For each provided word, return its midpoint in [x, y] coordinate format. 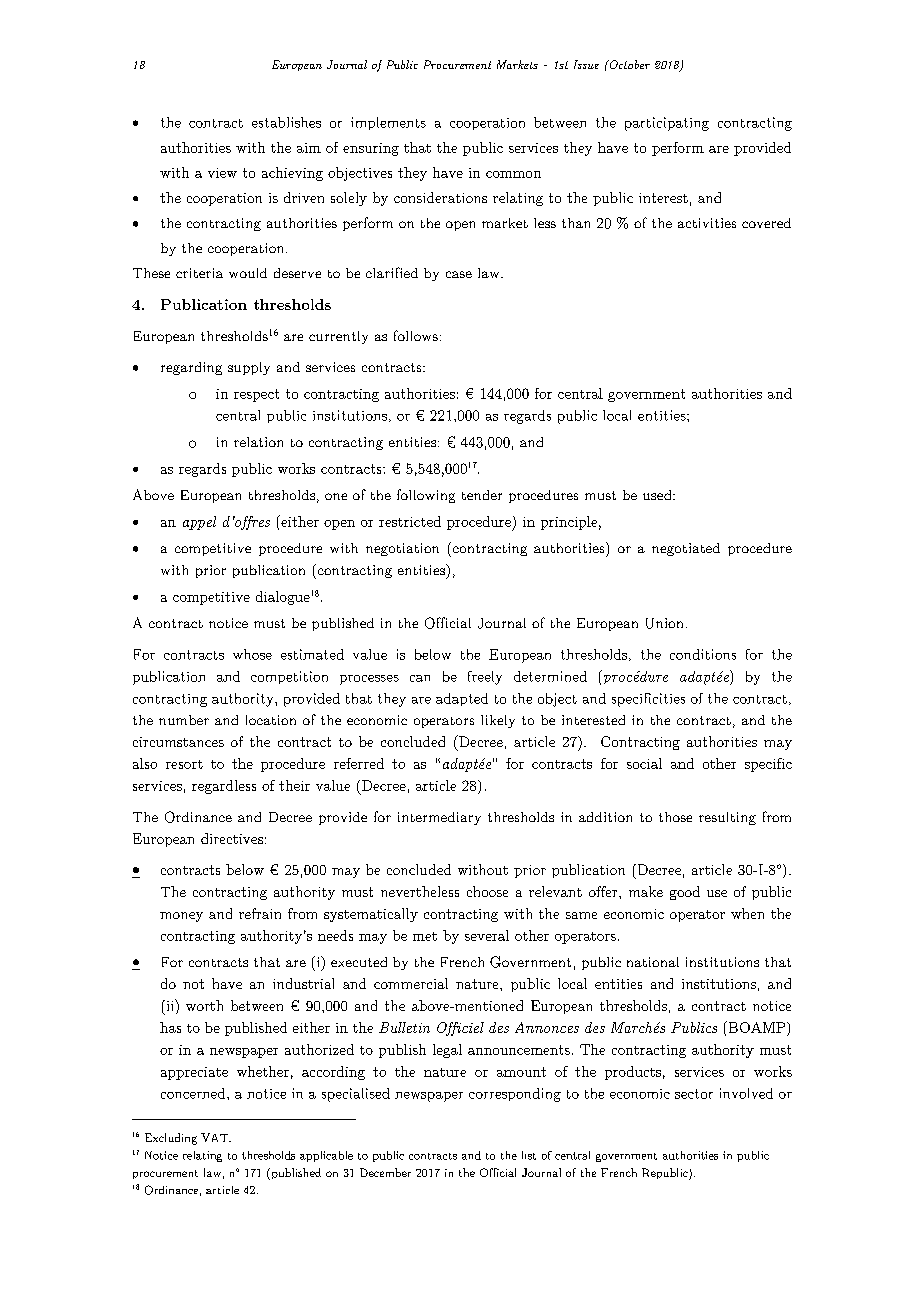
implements [388, 123]
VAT [215, 1137]
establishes [286, 122]
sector [694, 1094]
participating [667, 124]
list [529, 1155]
